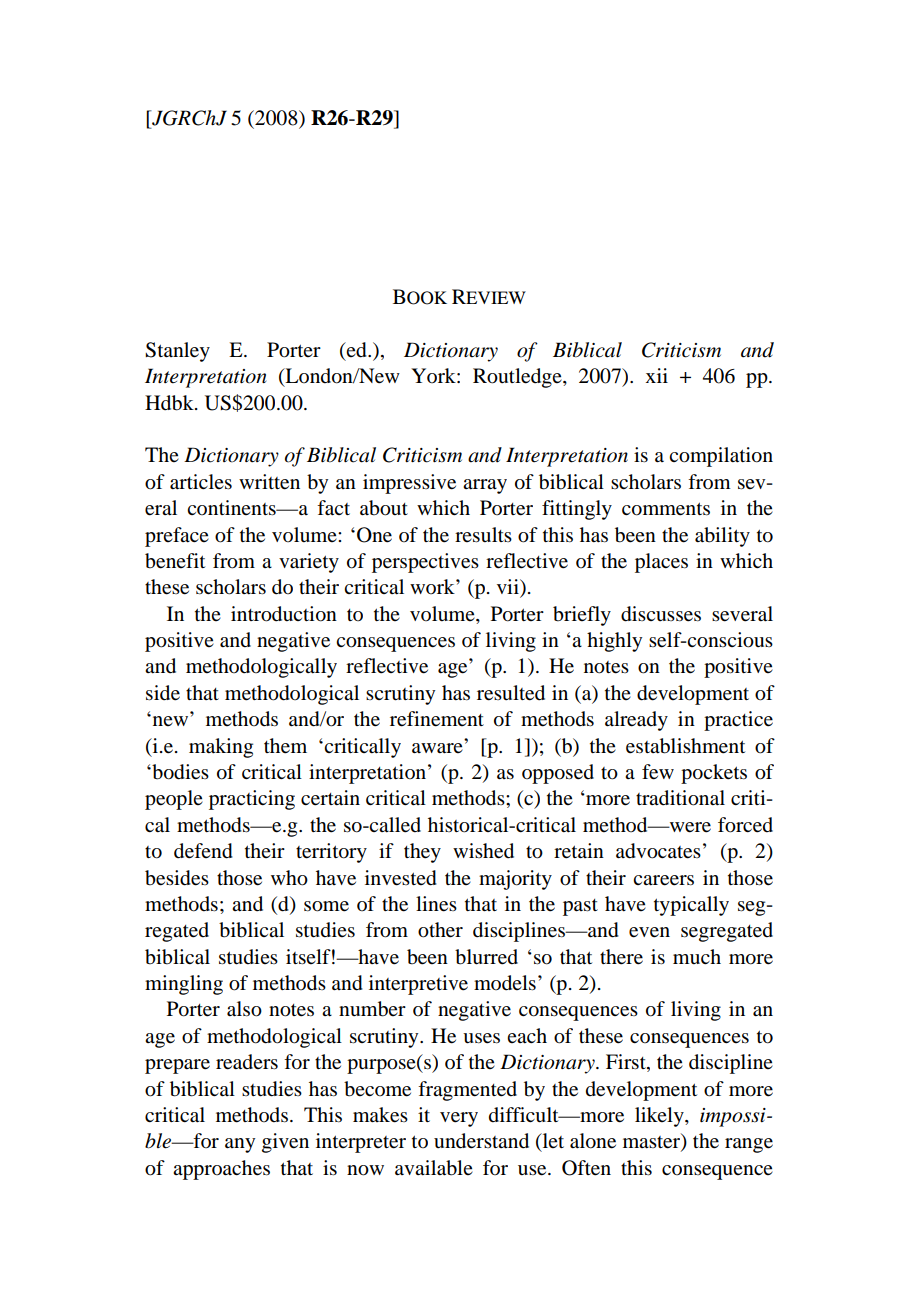 The image size is (924, 1308). Describe the element at coordinates (515, 880) in the screenshot. I see `majority` at that location.
